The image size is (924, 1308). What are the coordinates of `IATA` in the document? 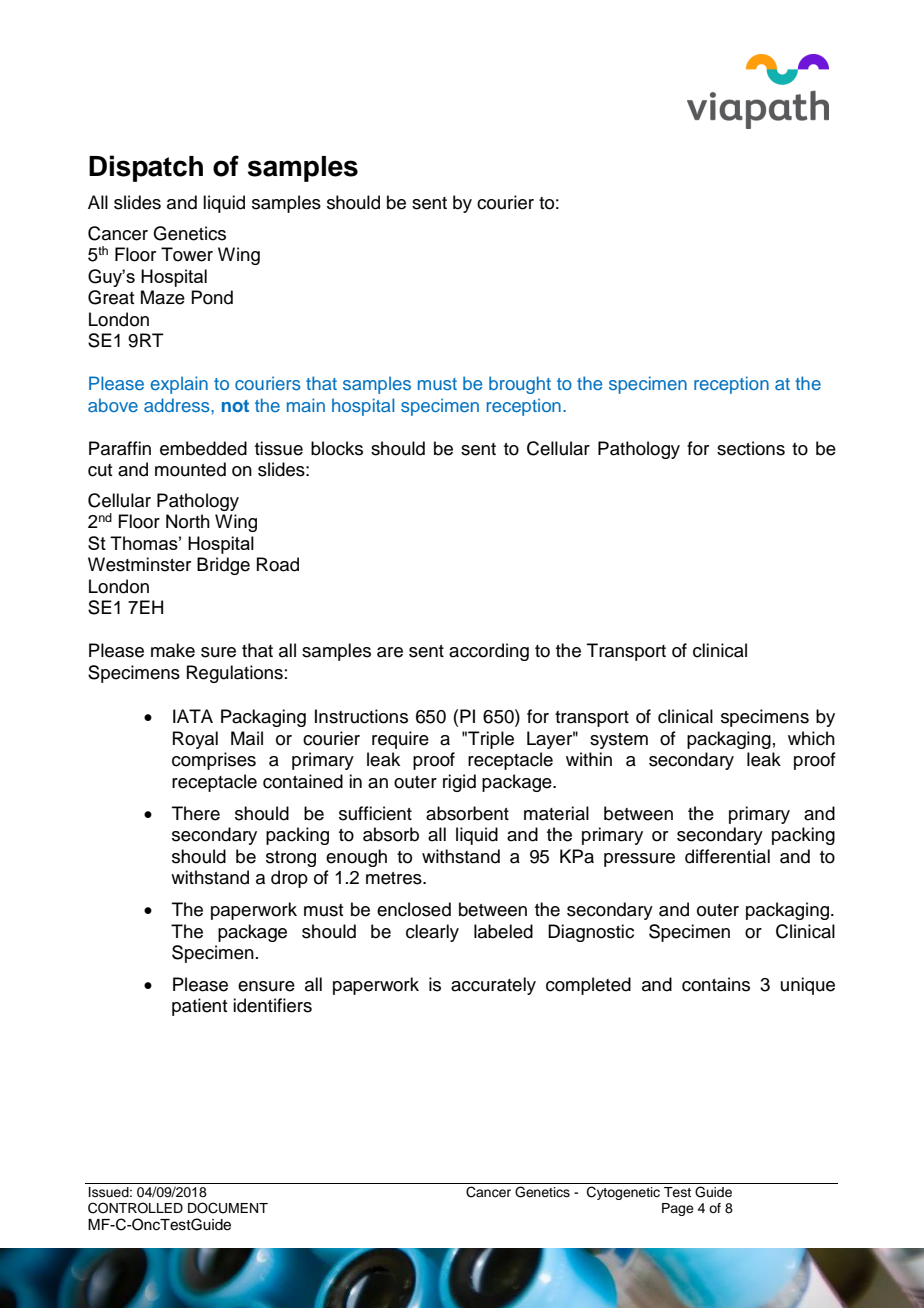 It's located at (193, 716).
